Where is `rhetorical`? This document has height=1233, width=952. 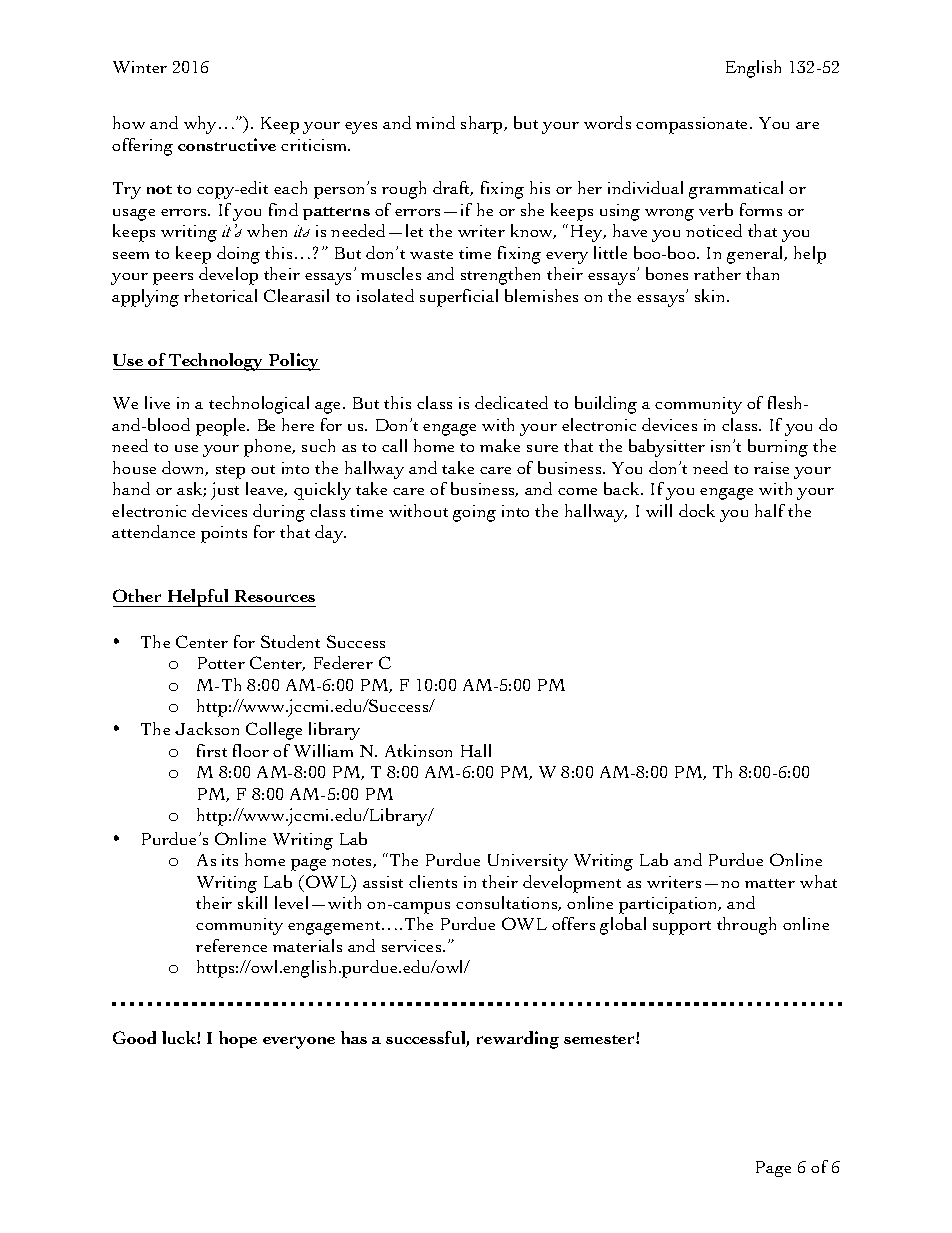 rhetorical is located at coordinates (220, 295).
